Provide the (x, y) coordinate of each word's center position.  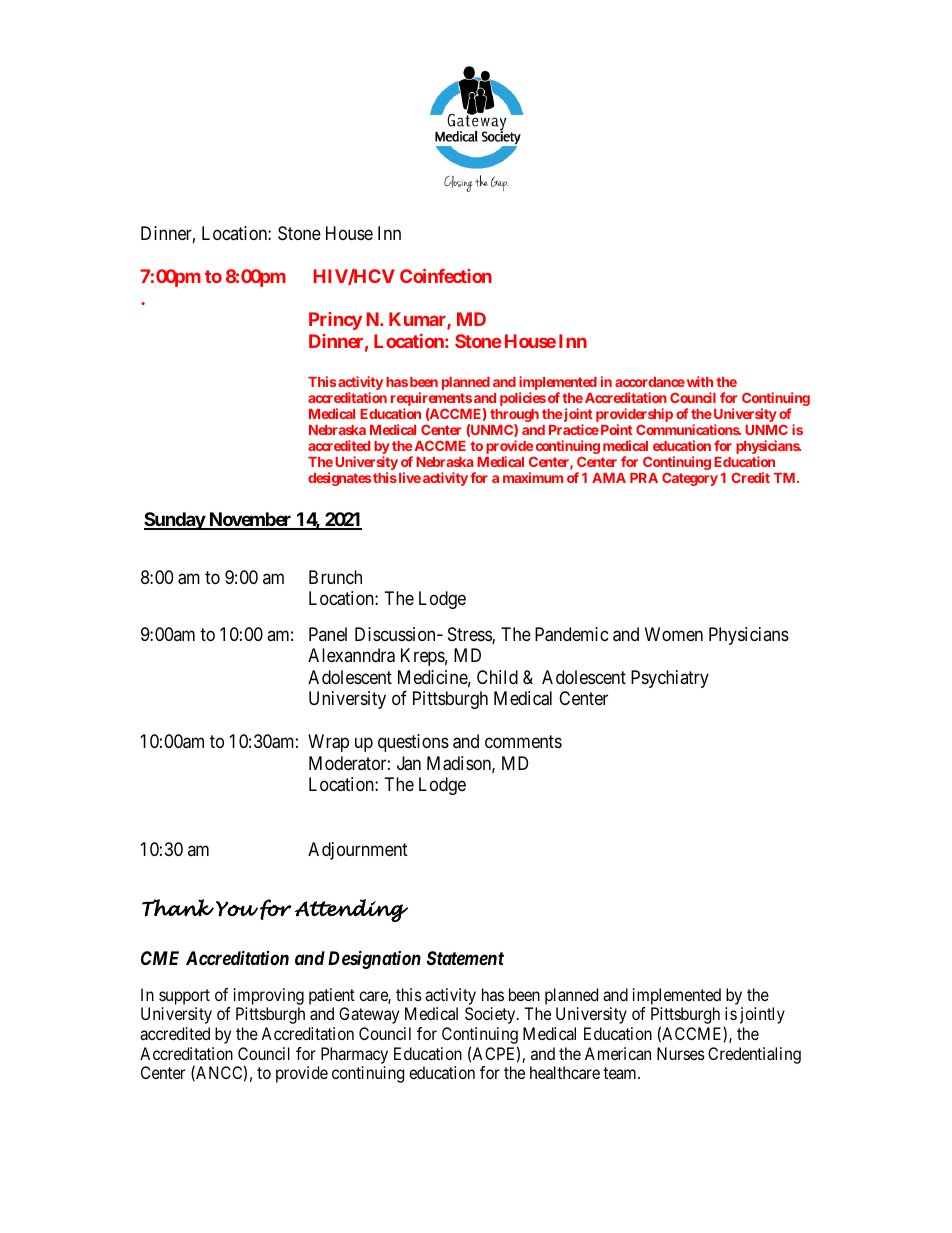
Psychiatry (670, 679)
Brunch (335, 577)
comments (523, 741)
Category (690, 479)
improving (269, 996)
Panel (328, 634)
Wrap (328, 743)
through (514, 417)
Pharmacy (354, 1055)
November (250, 520)
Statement (465, 958)
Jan (409, 763)
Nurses (681, 1053)
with (698, 381)
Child (497, 677)
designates (339, 479)
